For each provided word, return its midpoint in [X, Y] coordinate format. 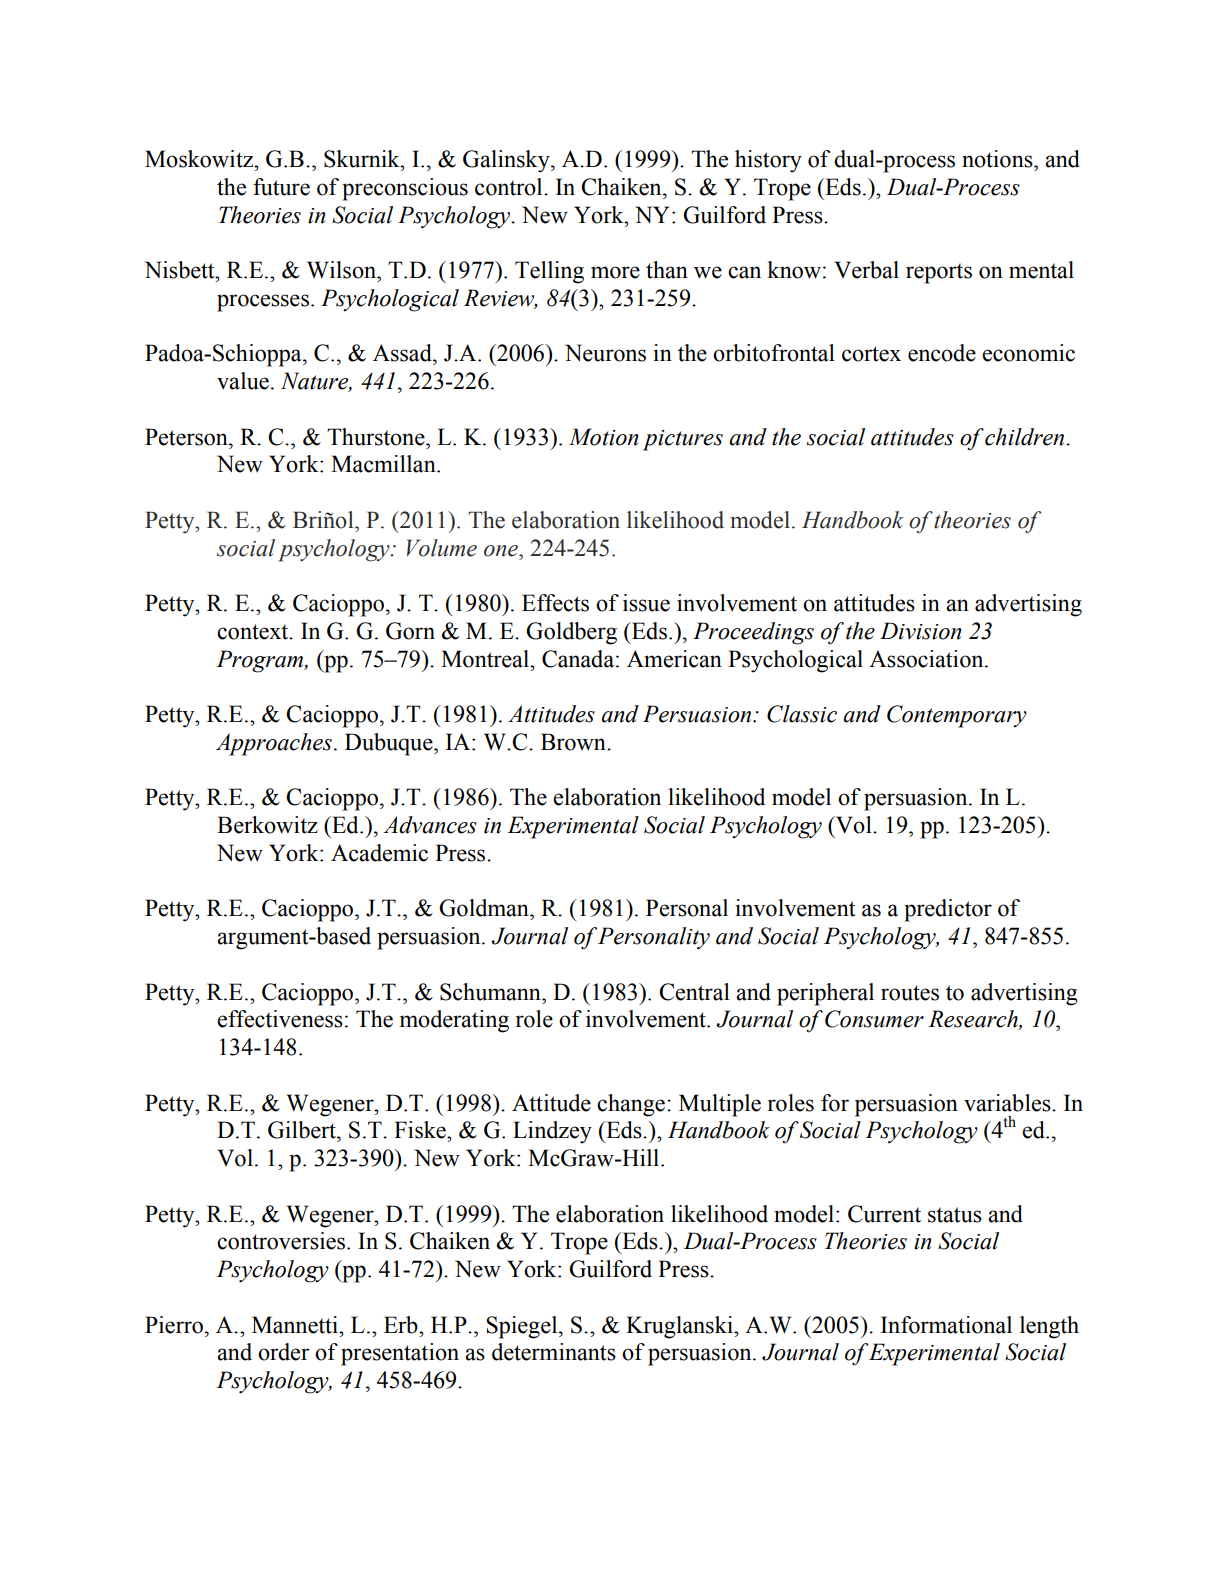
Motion [603, 437]
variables [1008, 1103]
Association [927, 659]
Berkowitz [267, 825]
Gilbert [303, 1130]
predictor [948, 910]
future [281, 187]
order [284, 1352]
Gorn [410, 631]
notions [998, 159]
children [1026, 437]
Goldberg [571, 633]
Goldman [485, 908]
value [243, 381]
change [631, 1105]
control [510, 187]
